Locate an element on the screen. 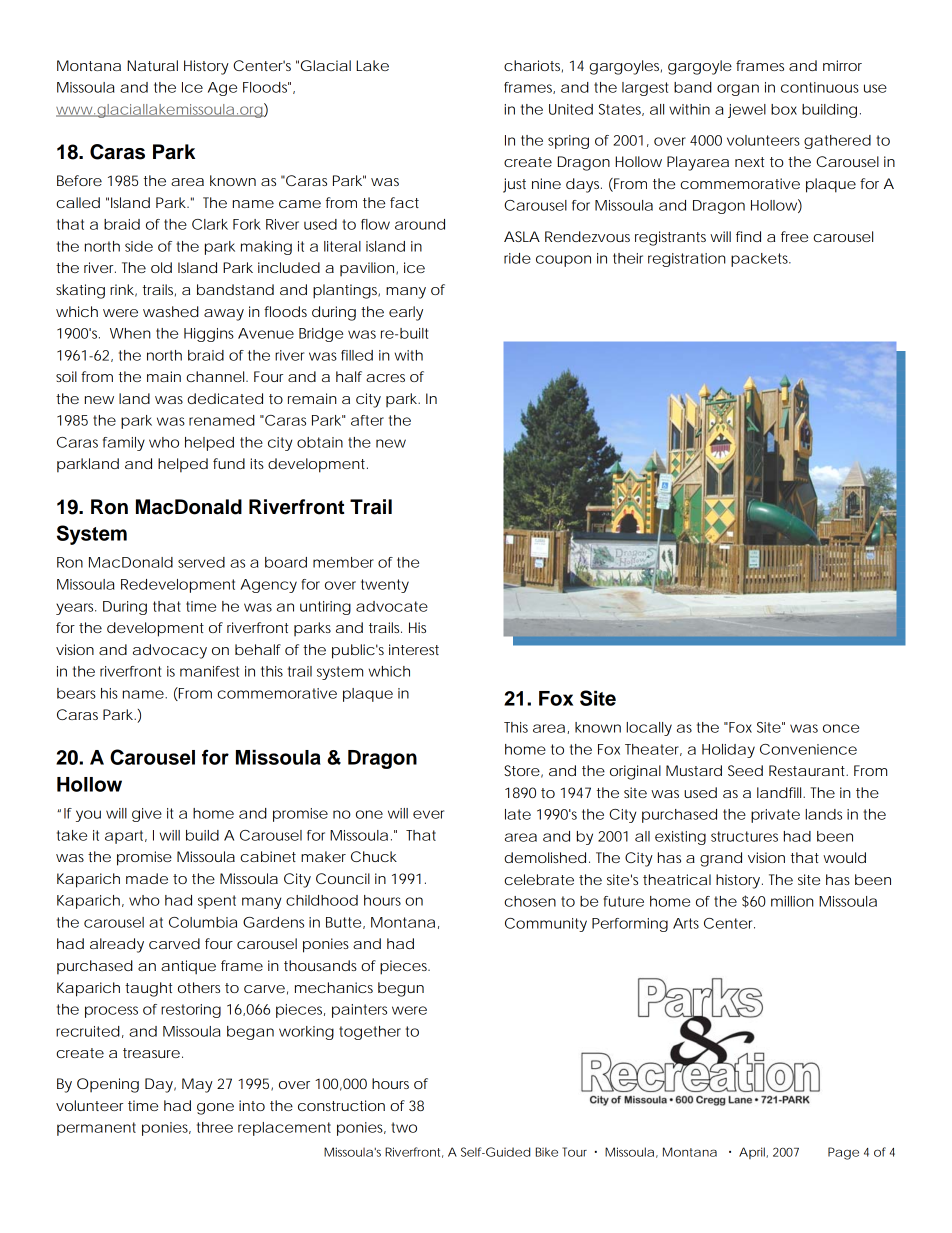 The height and width of the screenshot is (1233, 952). manifest is located at coordinates (209, 671).
